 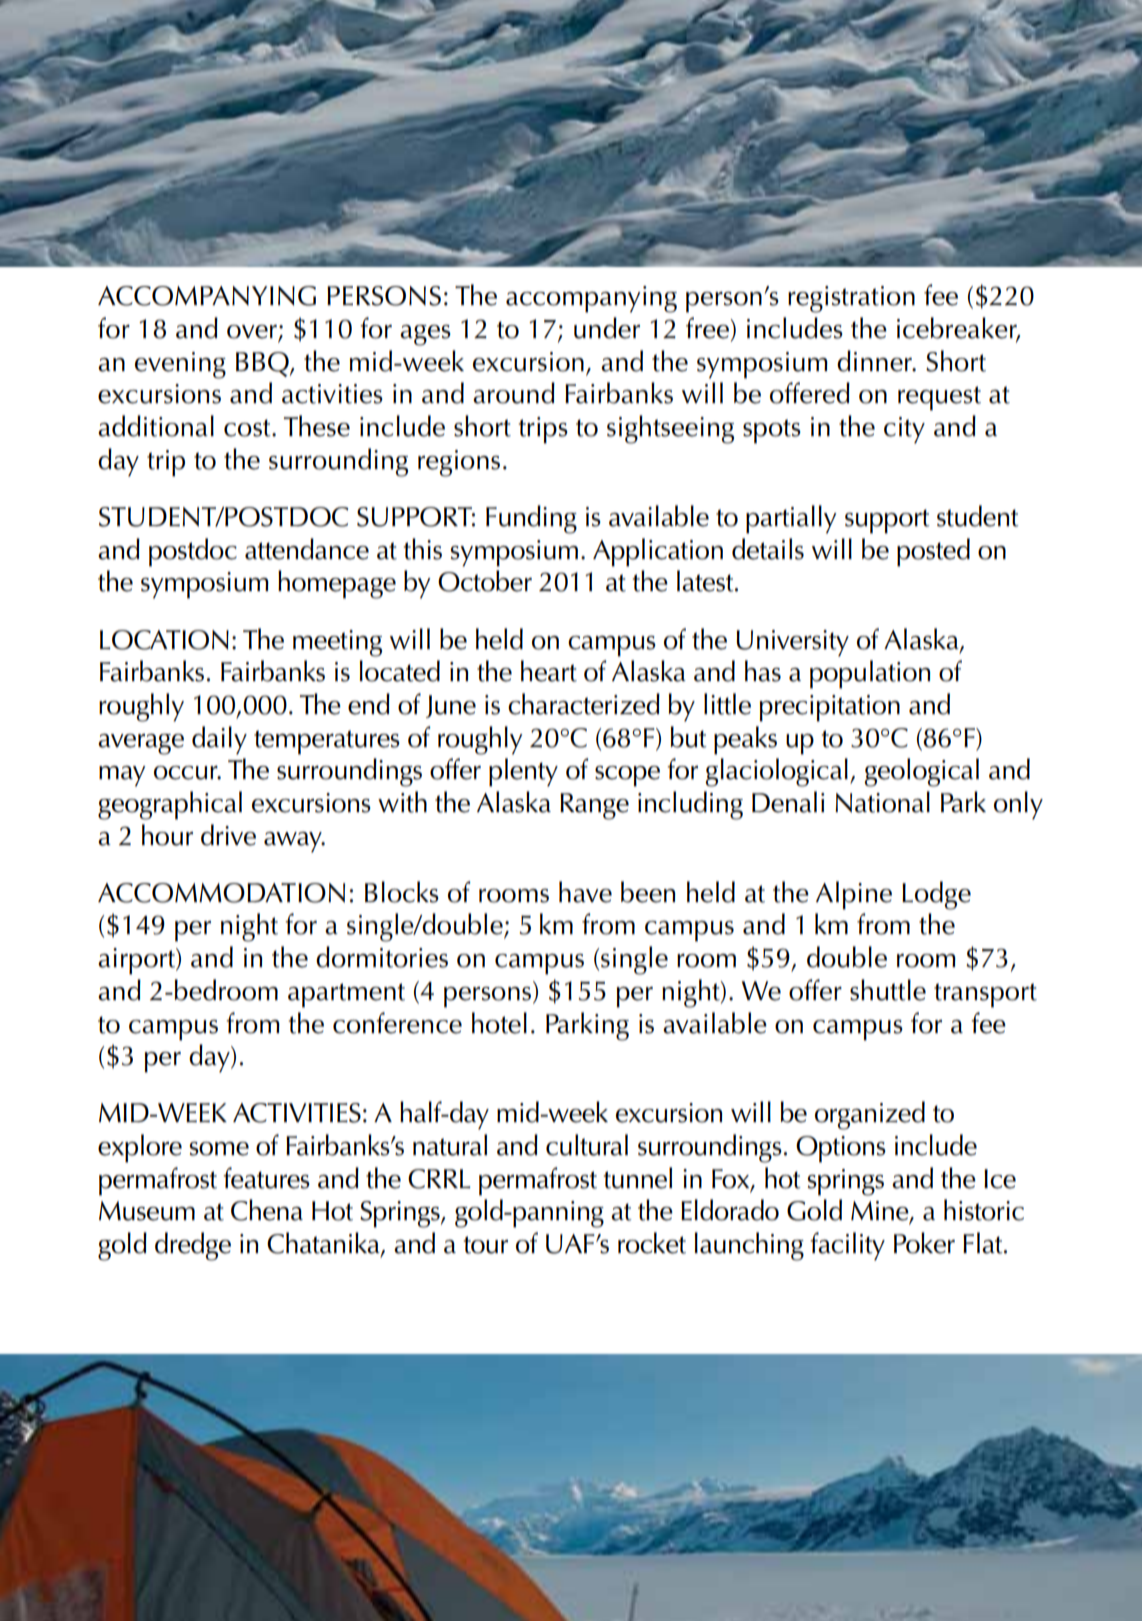 I want to click on Poker, so click(x=924, y=1243).
